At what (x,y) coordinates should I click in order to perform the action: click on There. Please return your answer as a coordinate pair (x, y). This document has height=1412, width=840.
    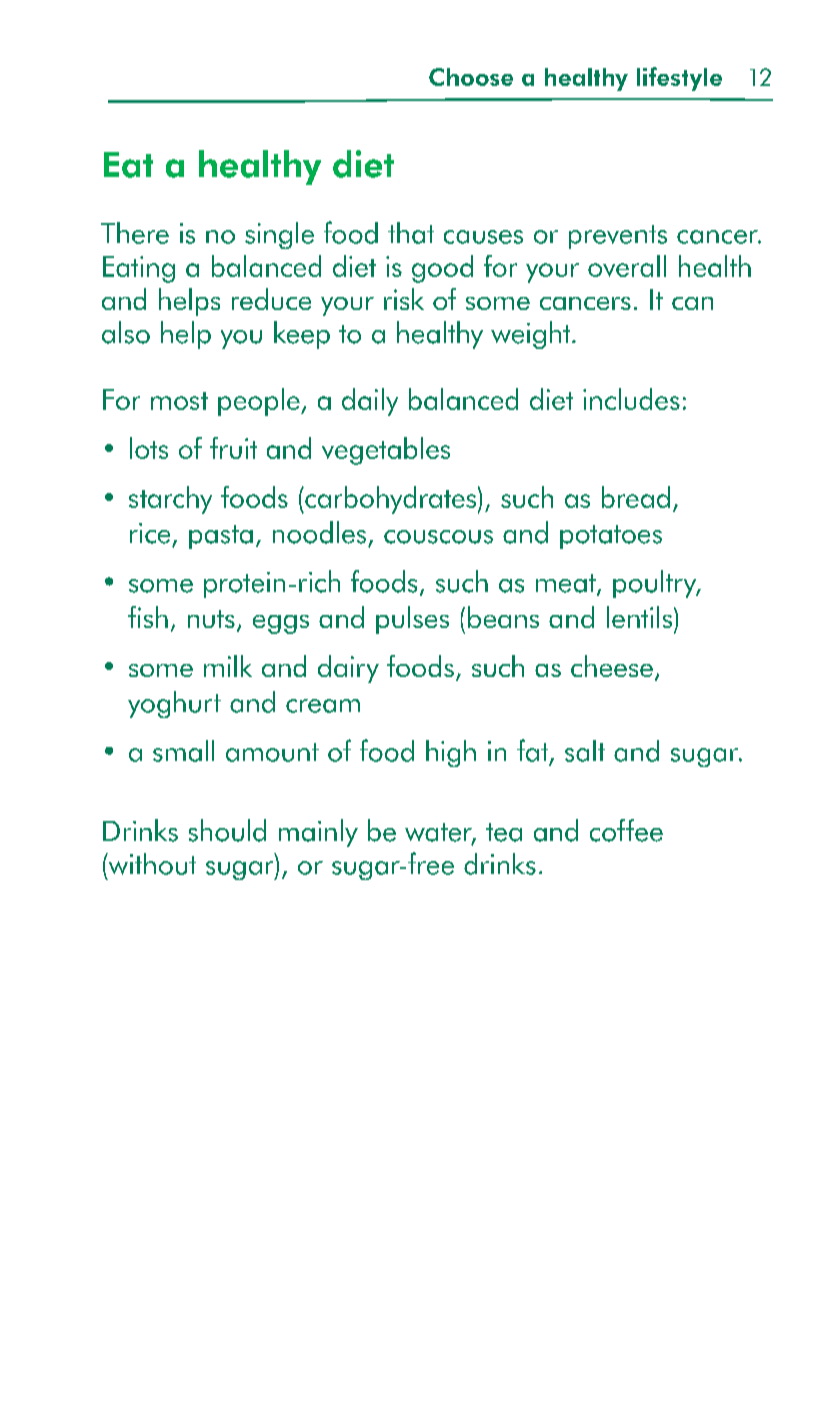
    Looking at the image, I should click on (135, 233).
